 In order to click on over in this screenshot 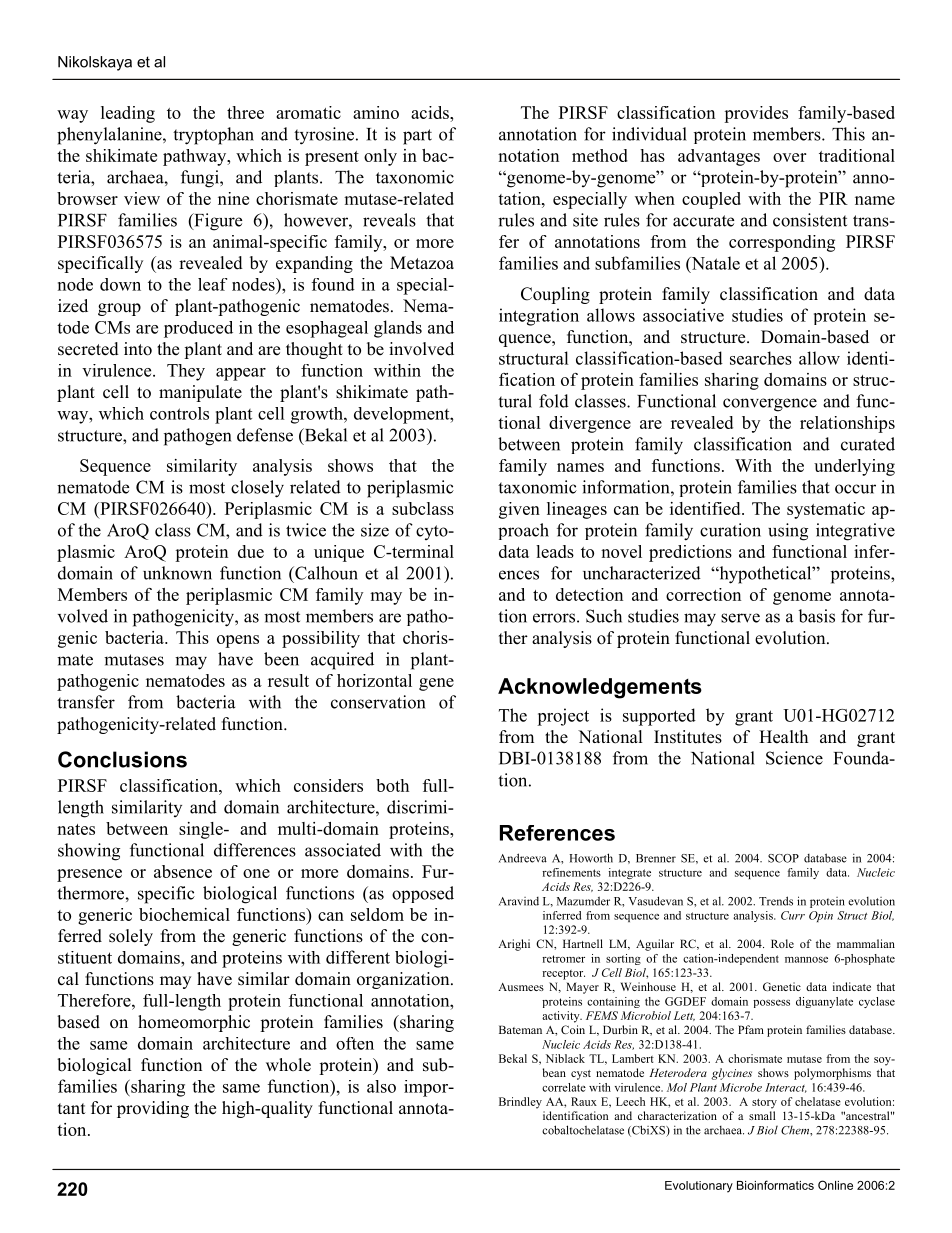, I will do `click(789, 157)`.
